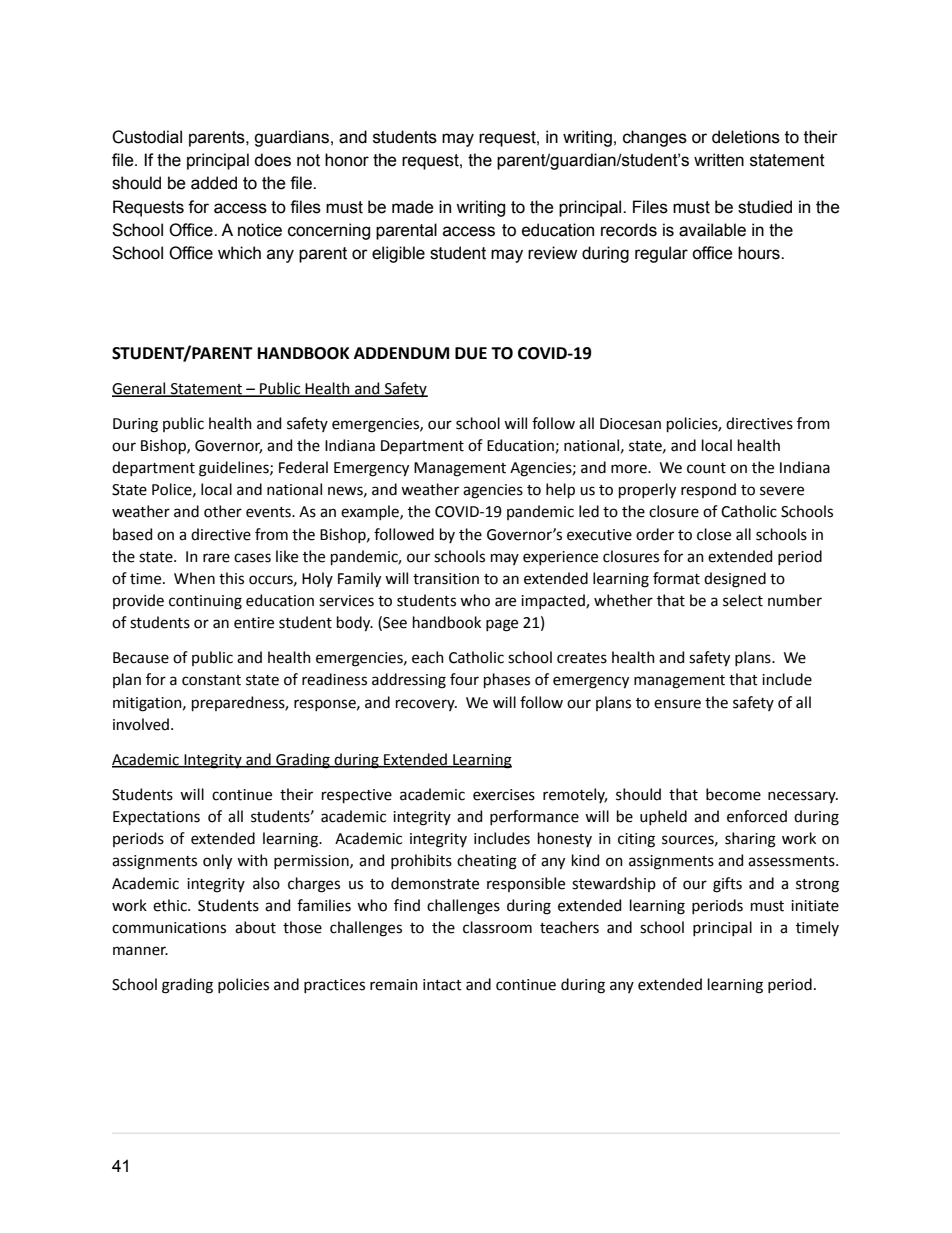 The image size is (952, 1233). What do you see at coordinates (446, 579) in the page?
I see `transition` at bounding box center [446, 579].
